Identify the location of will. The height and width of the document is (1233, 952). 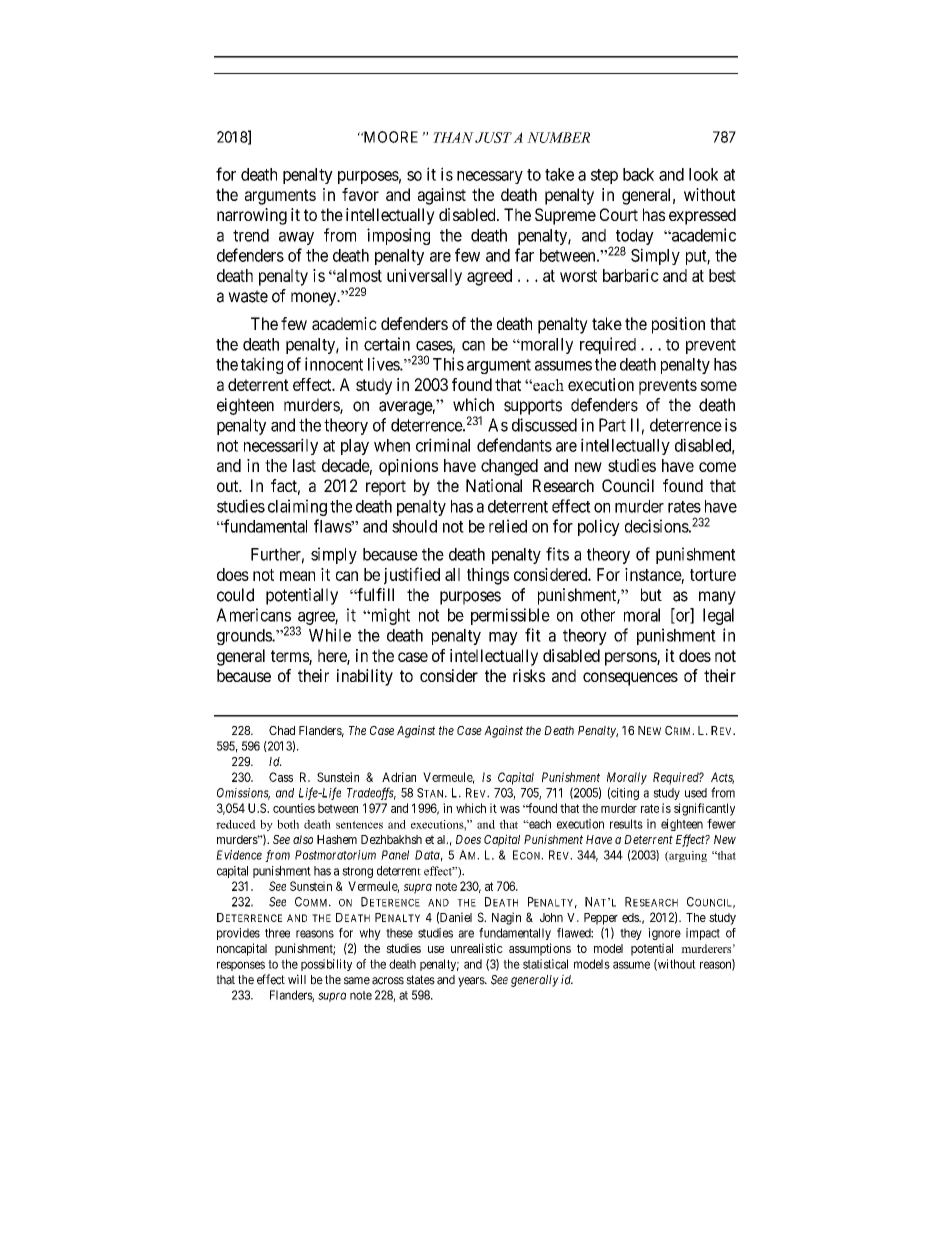
(297, 979).
